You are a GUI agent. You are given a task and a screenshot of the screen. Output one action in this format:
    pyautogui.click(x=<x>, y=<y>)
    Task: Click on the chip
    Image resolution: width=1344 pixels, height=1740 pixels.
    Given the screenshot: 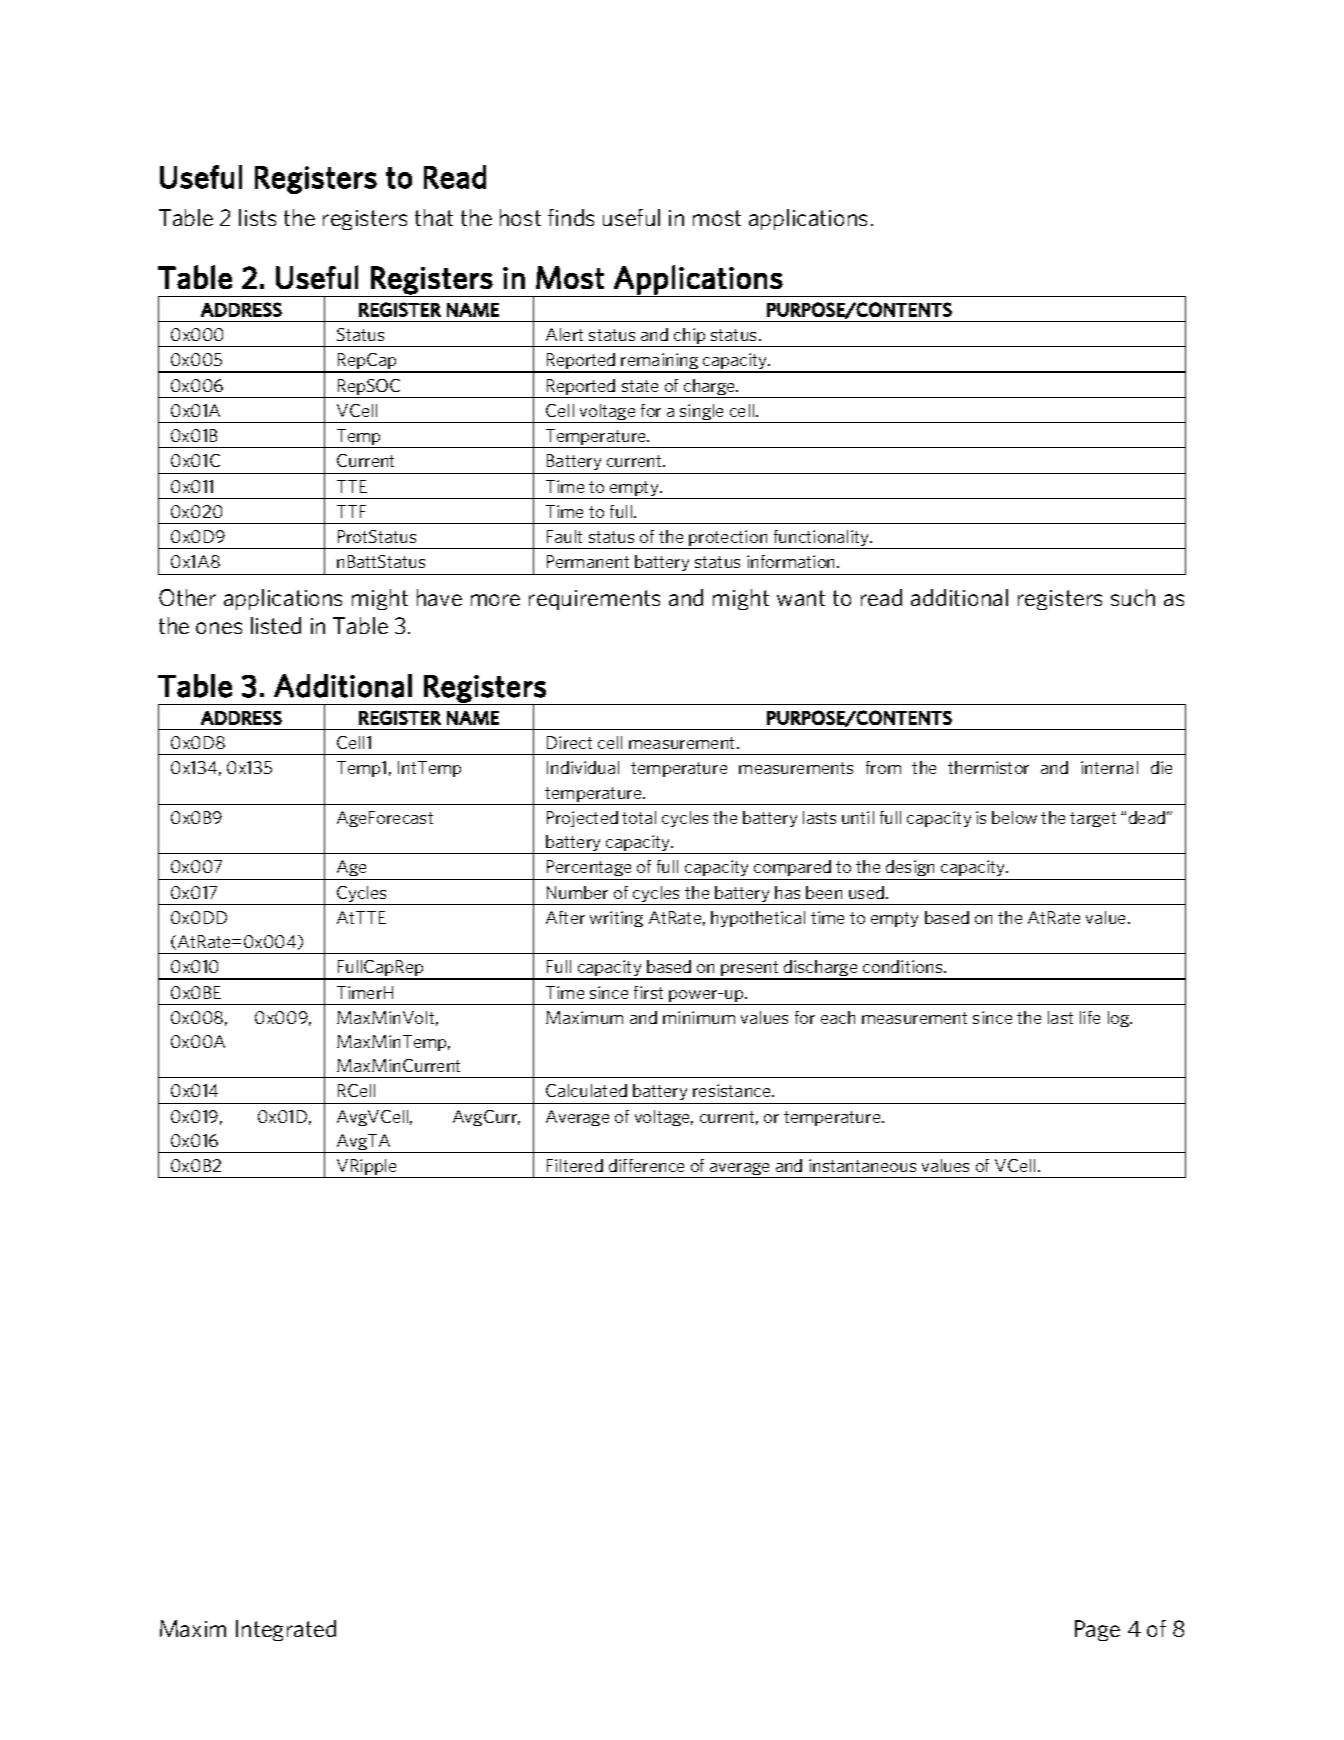 What is the action you would take?
    pyautogui.click(x=690, y=337)
